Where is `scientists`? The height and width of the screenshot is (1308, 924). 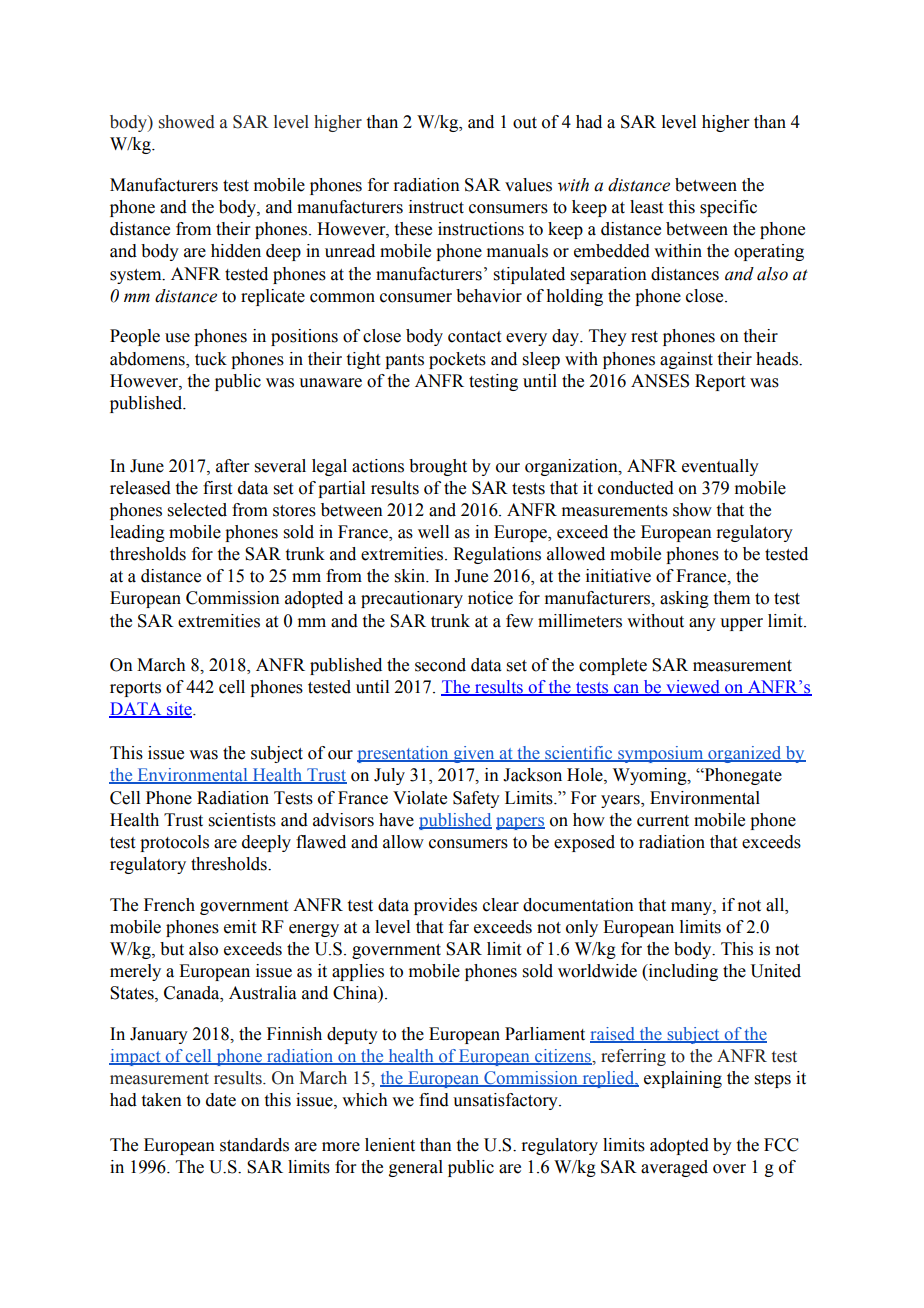
scientists is located at coordinates (242, 820).
